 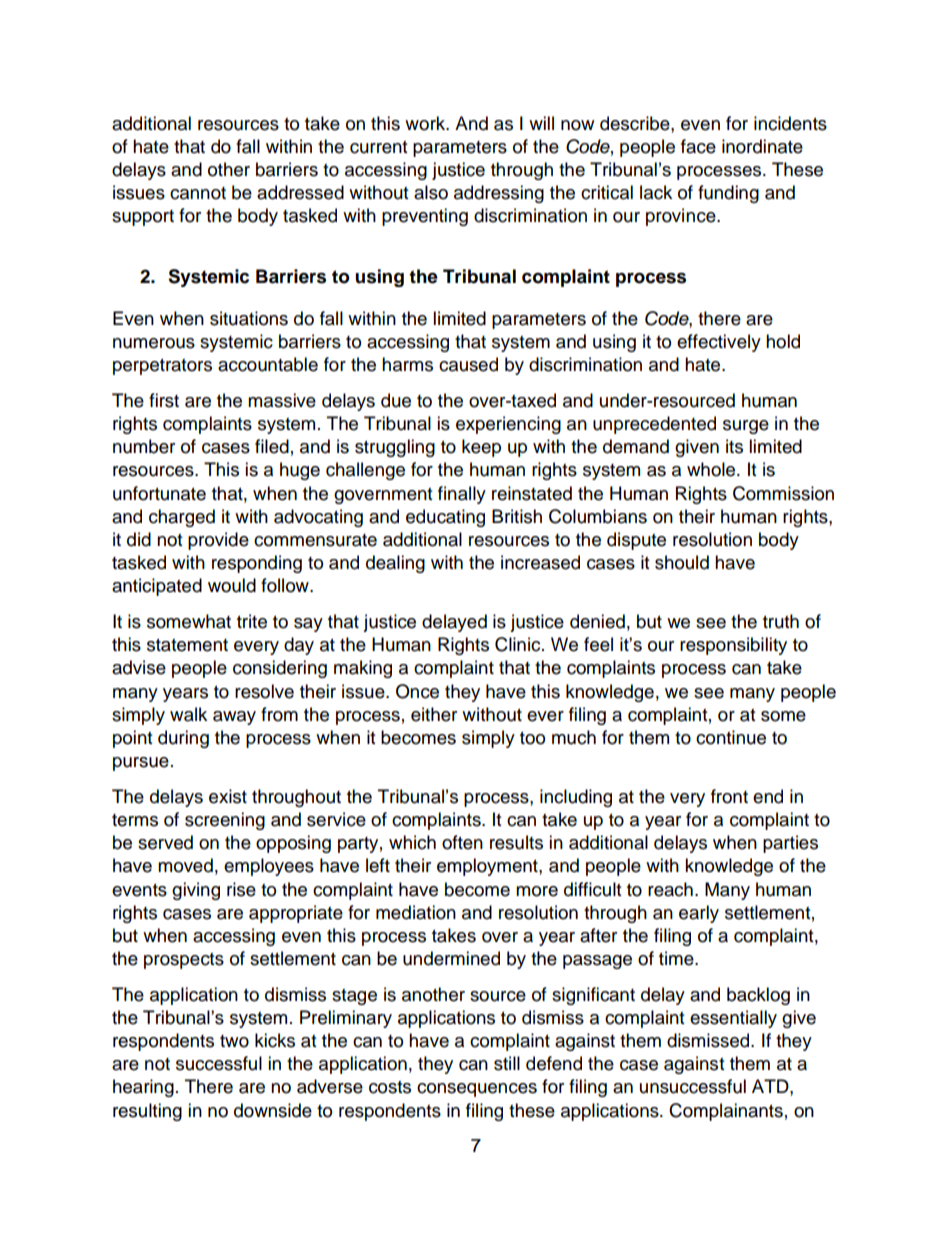 I want to click on responsibility, so click(x=733, y=646).
